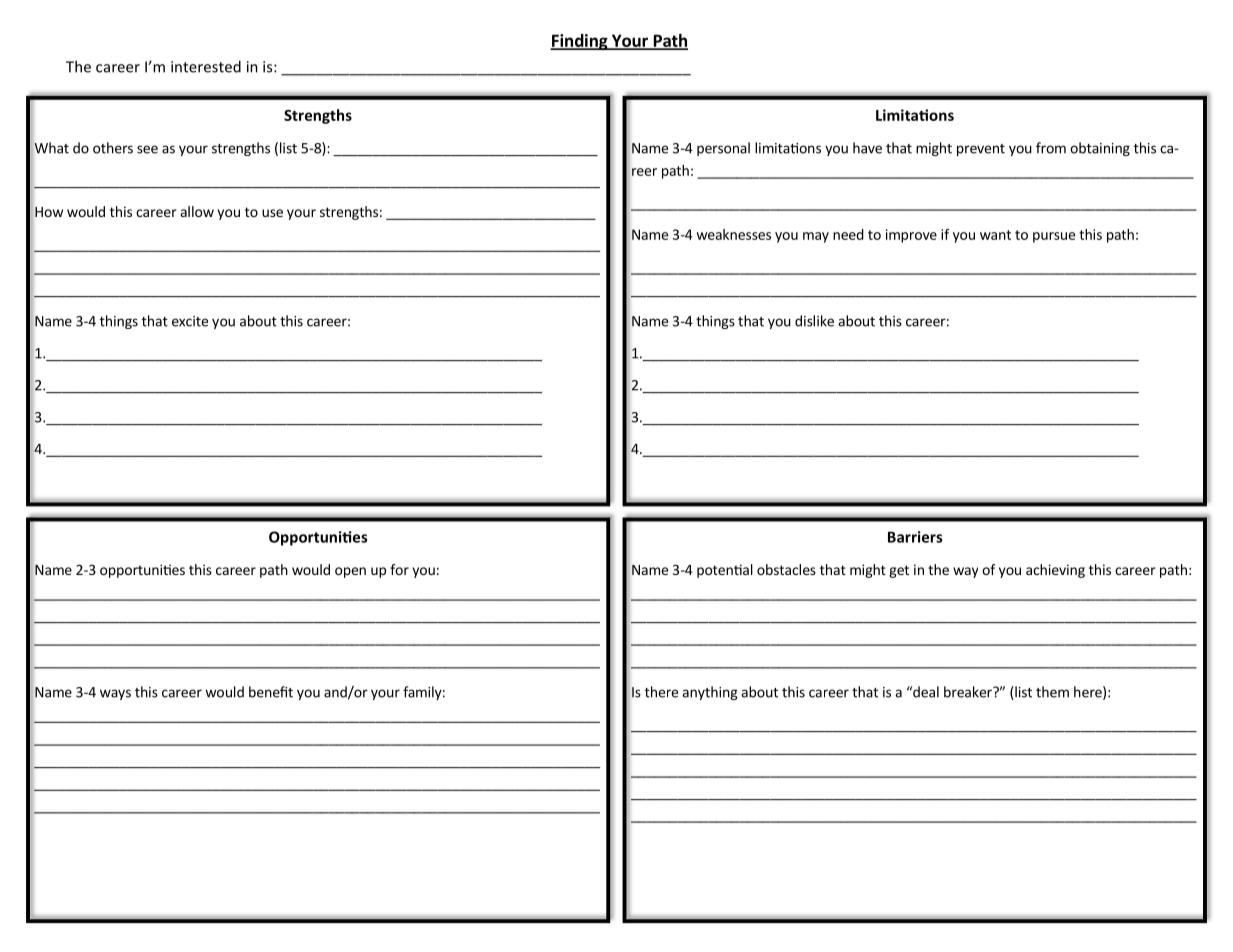 The width and height of the screenshot is (1233, 952). What do you see at coordinates (981, 150) in the screenshot?
I see `prevent` at bounding box center [981, 150].
